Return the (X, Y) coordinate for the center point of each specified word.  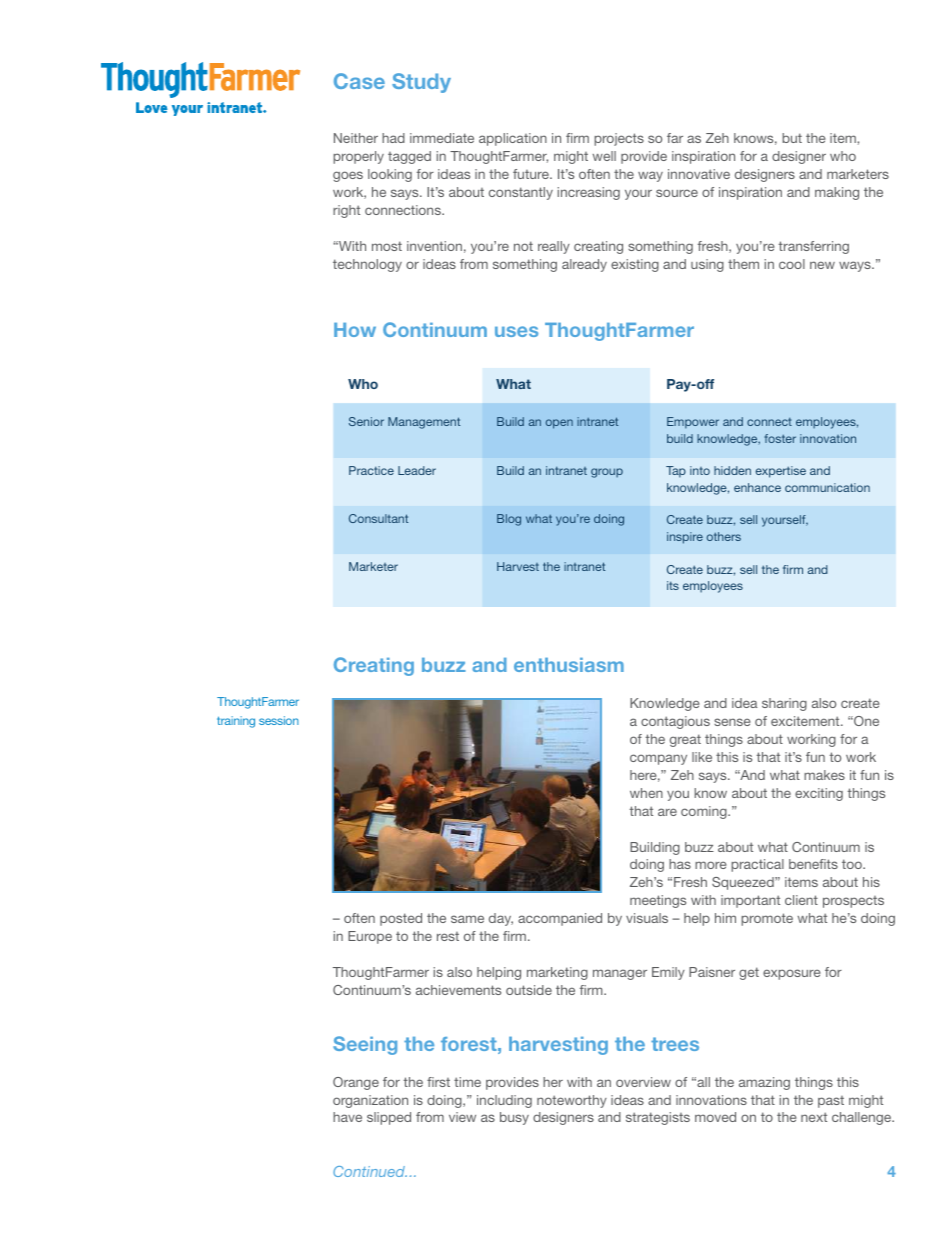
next (814, 1117)
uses (516, 331)
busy (514, 1118)
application (513, 139)
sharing (784, 704)
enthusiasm (569, 665)
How (355, 330)
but (792, 138)
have (347, 1117)
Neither (356, 138)
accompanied (560, 919)
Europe (370, 937)
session (279, 720)
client (801, 900)
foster (780, 438)
